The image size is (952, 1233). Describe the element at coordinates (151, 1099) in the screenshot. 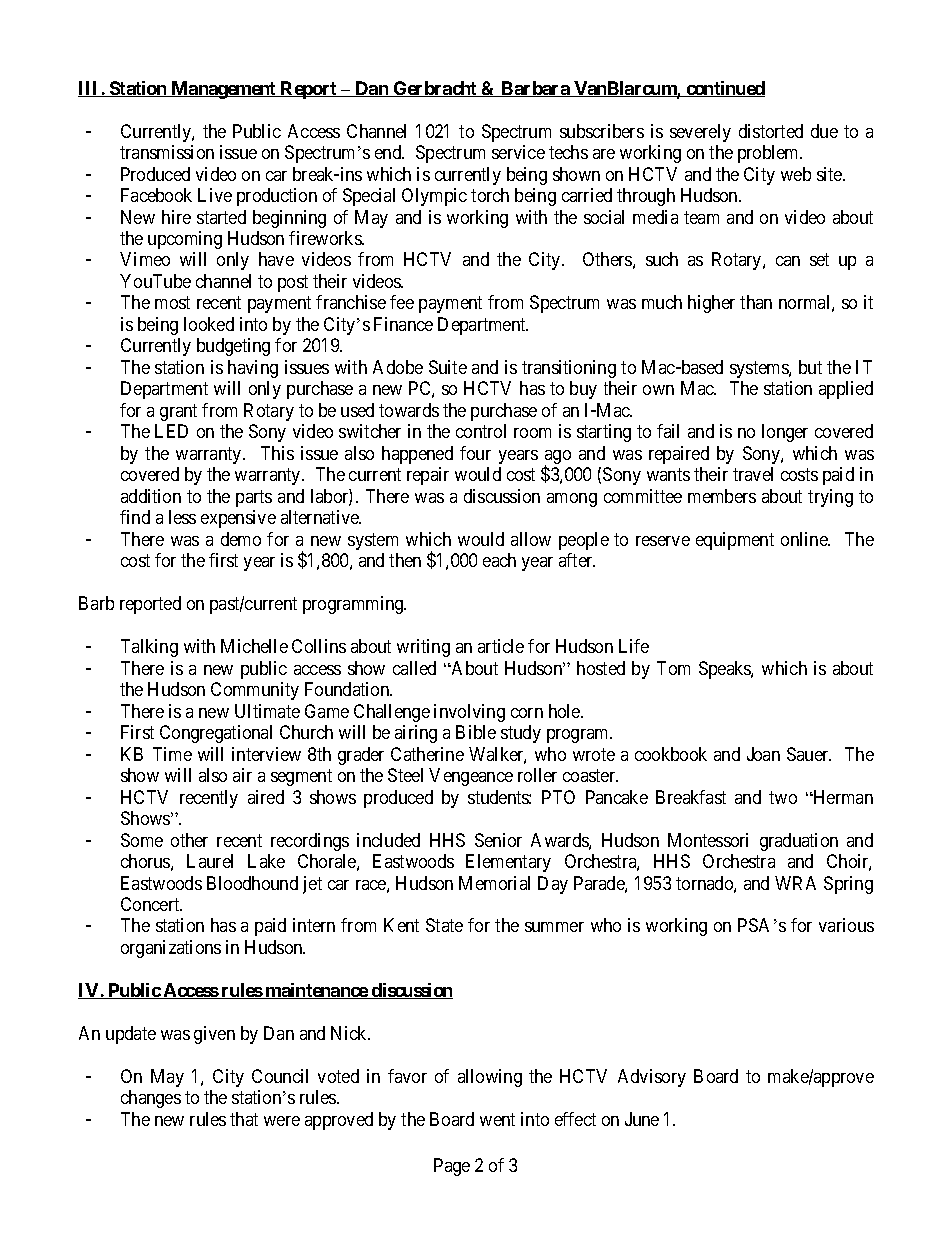

I see `changes` at that location.
